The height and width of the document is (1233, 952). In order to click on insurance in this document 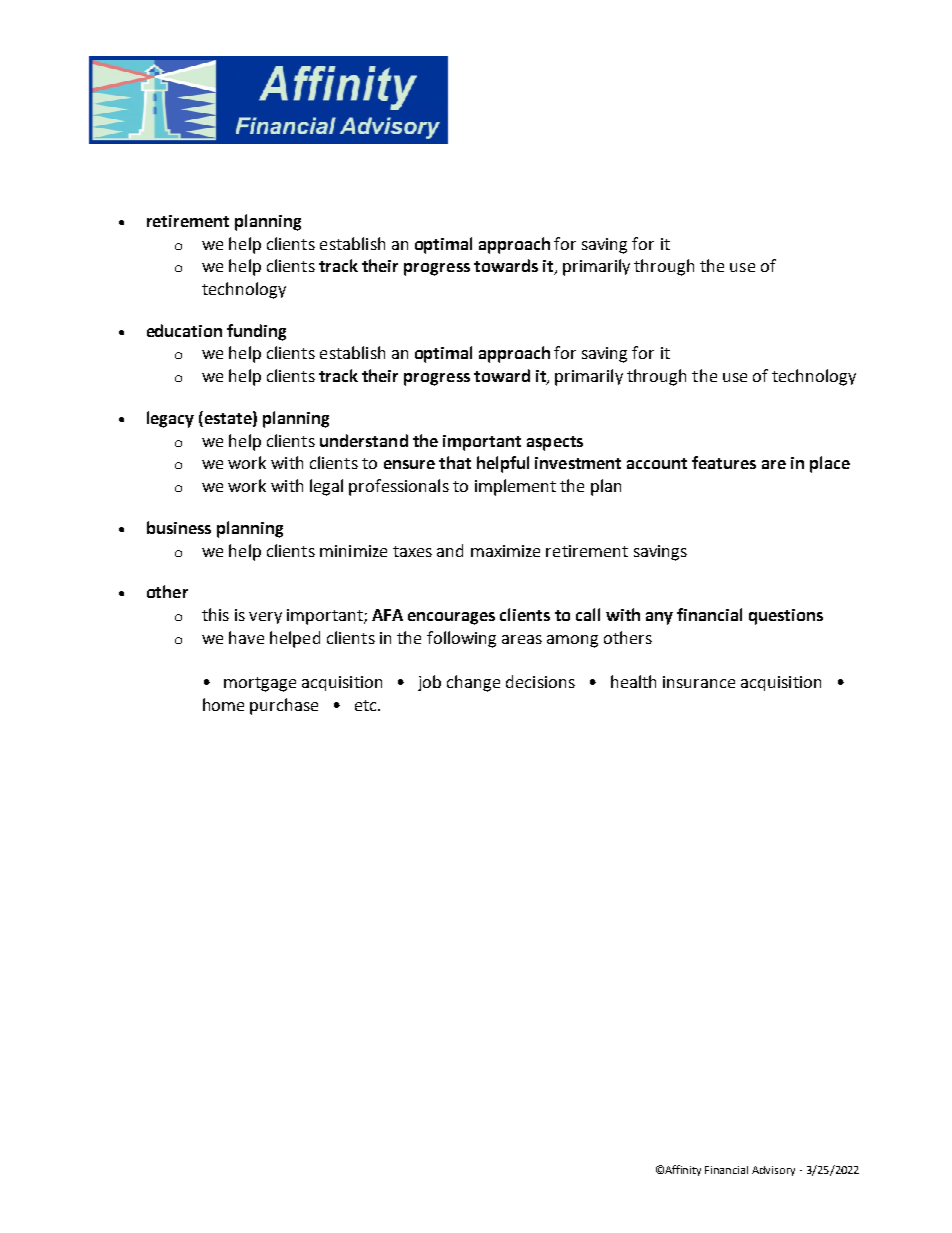, I will do `click(699, 682)`.
